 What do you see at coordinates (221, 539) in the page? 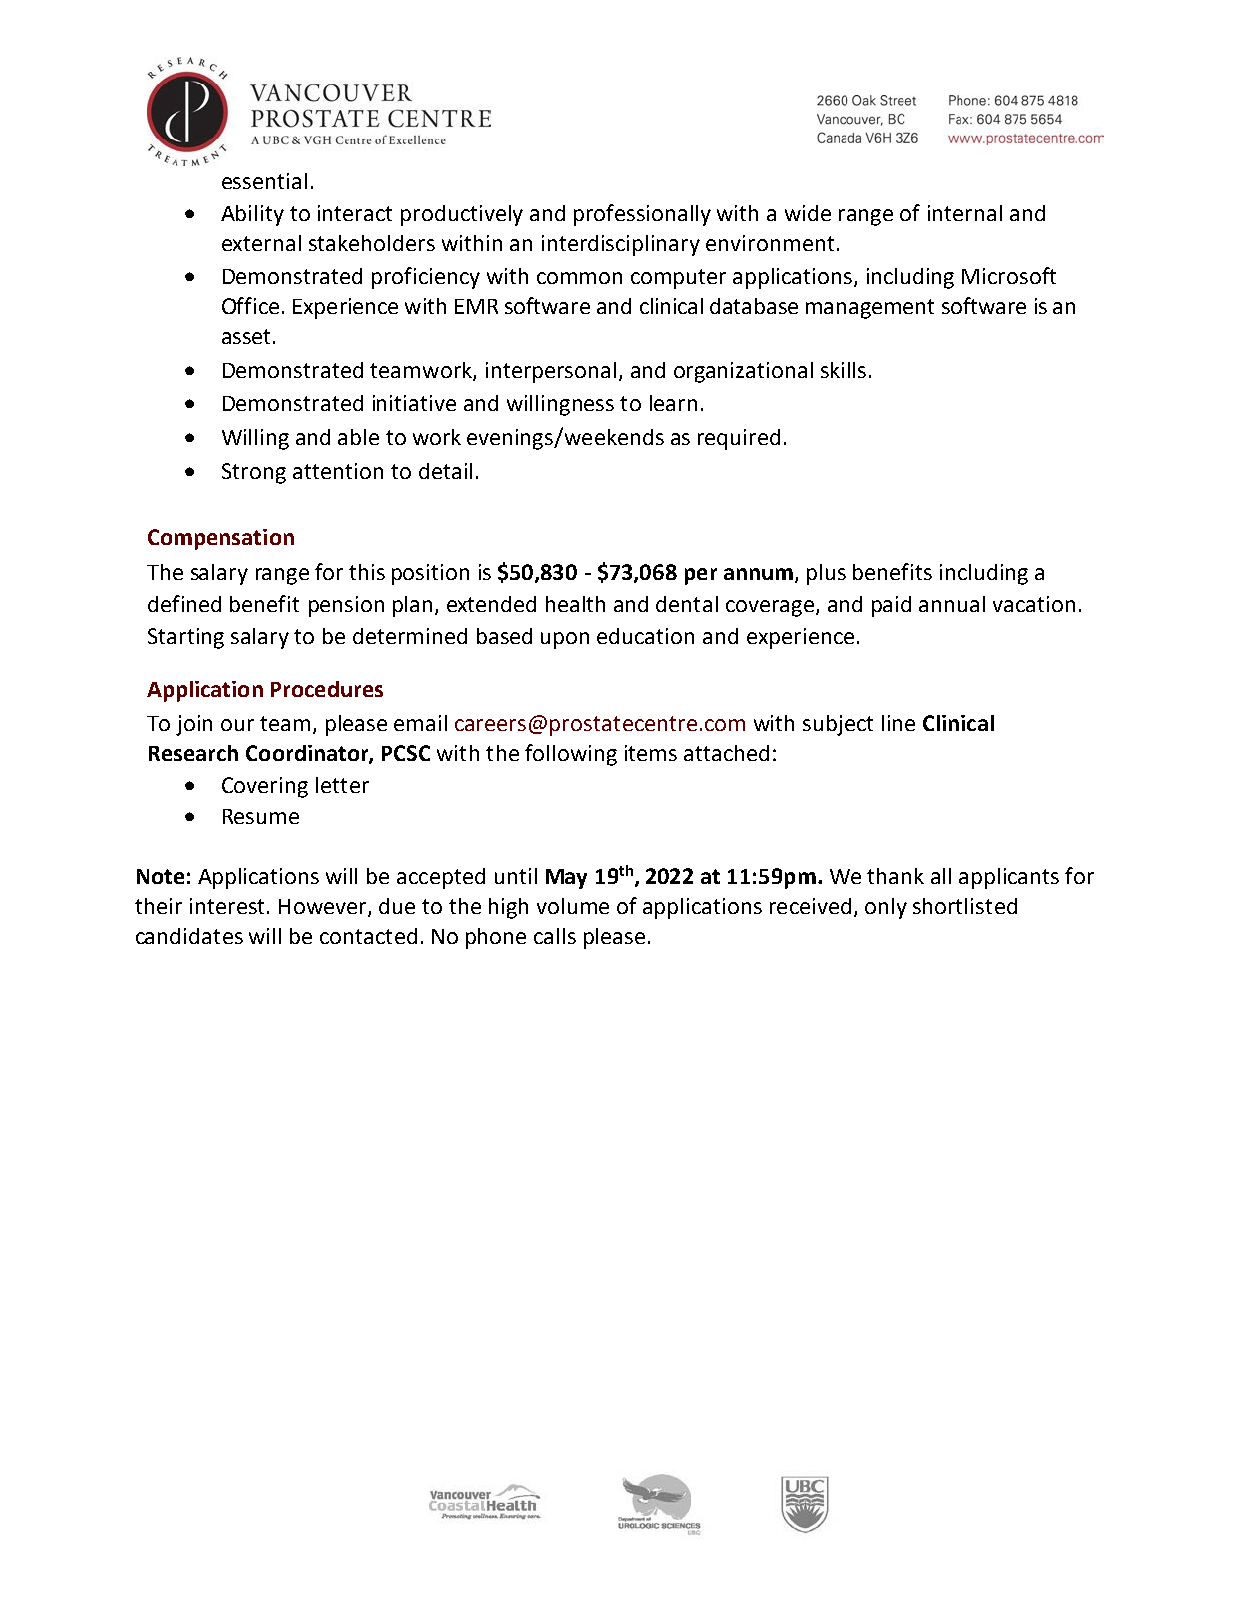
I see `Compensation` at bounding box center [221, 539].
